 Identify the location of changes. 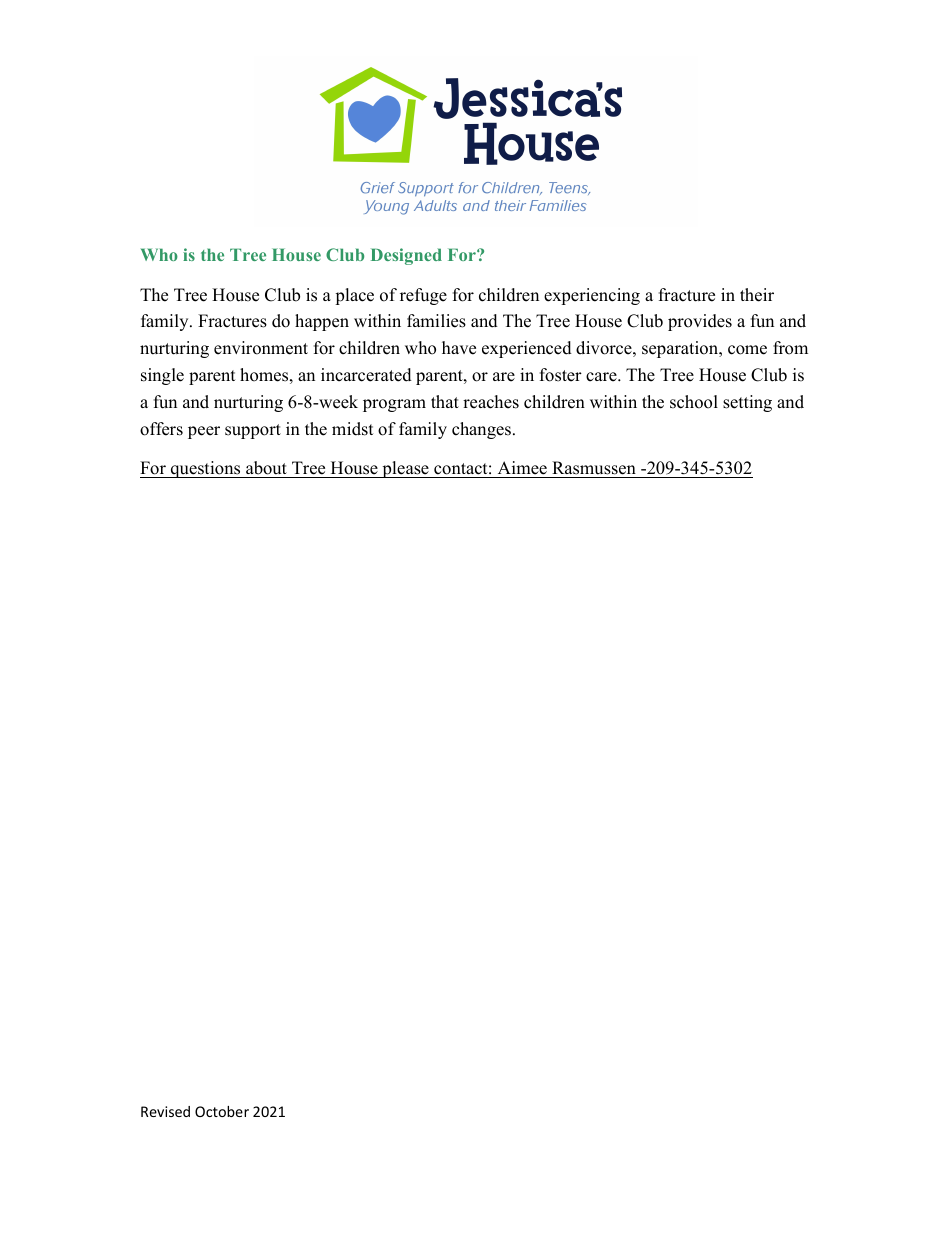
(481, 430).
